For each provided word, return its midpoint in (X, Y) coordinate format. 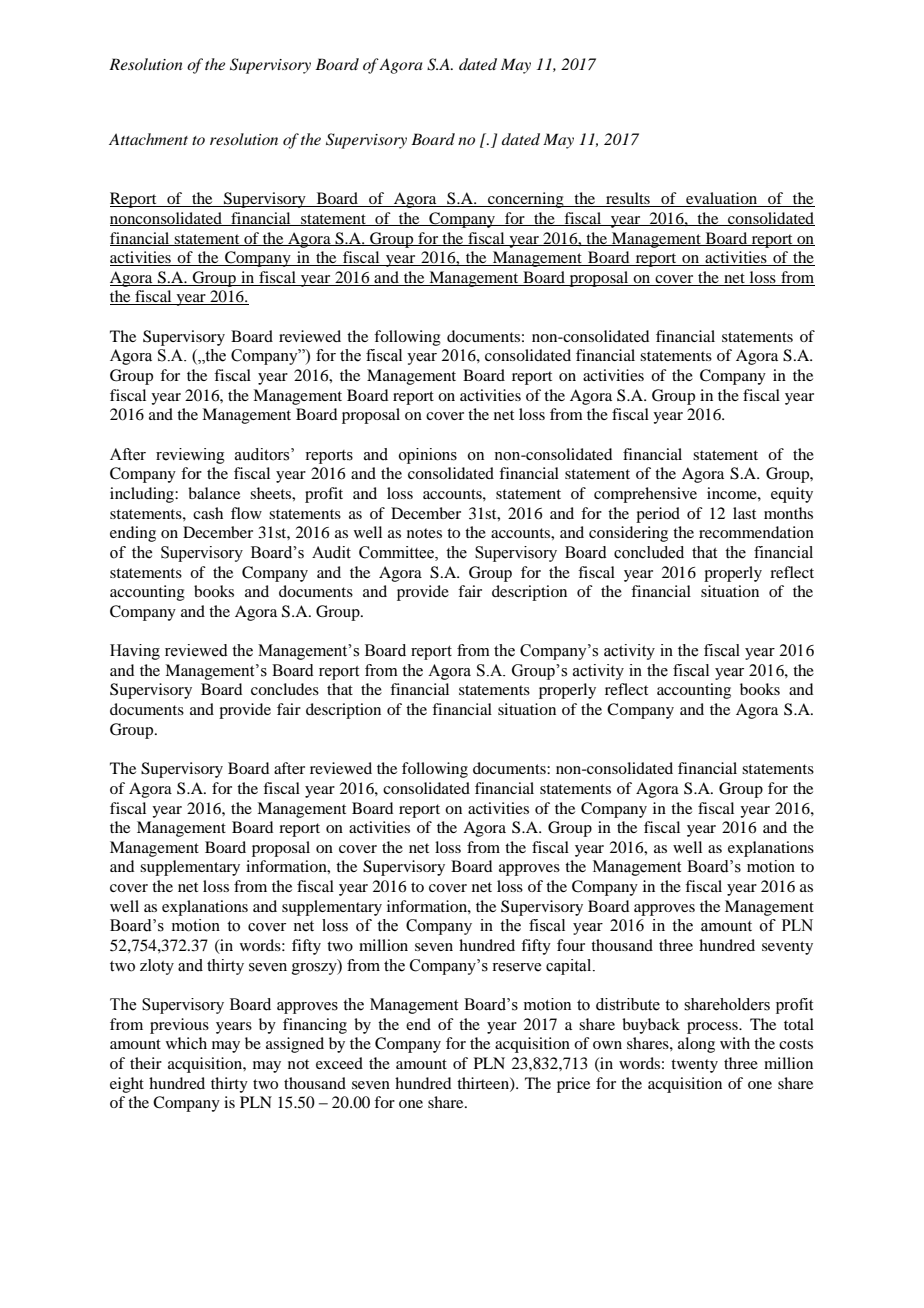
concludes (285, 689)
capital (570, 967)
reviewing (190, 456)
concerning (526, 200)
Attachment (148, 139)
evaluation (722, 199)
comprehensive (645, 495)
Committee (397, 553)
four (571, 945)
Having (135, 652)
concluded (649, 552)
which (186, 1043)
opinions (428, 456)
